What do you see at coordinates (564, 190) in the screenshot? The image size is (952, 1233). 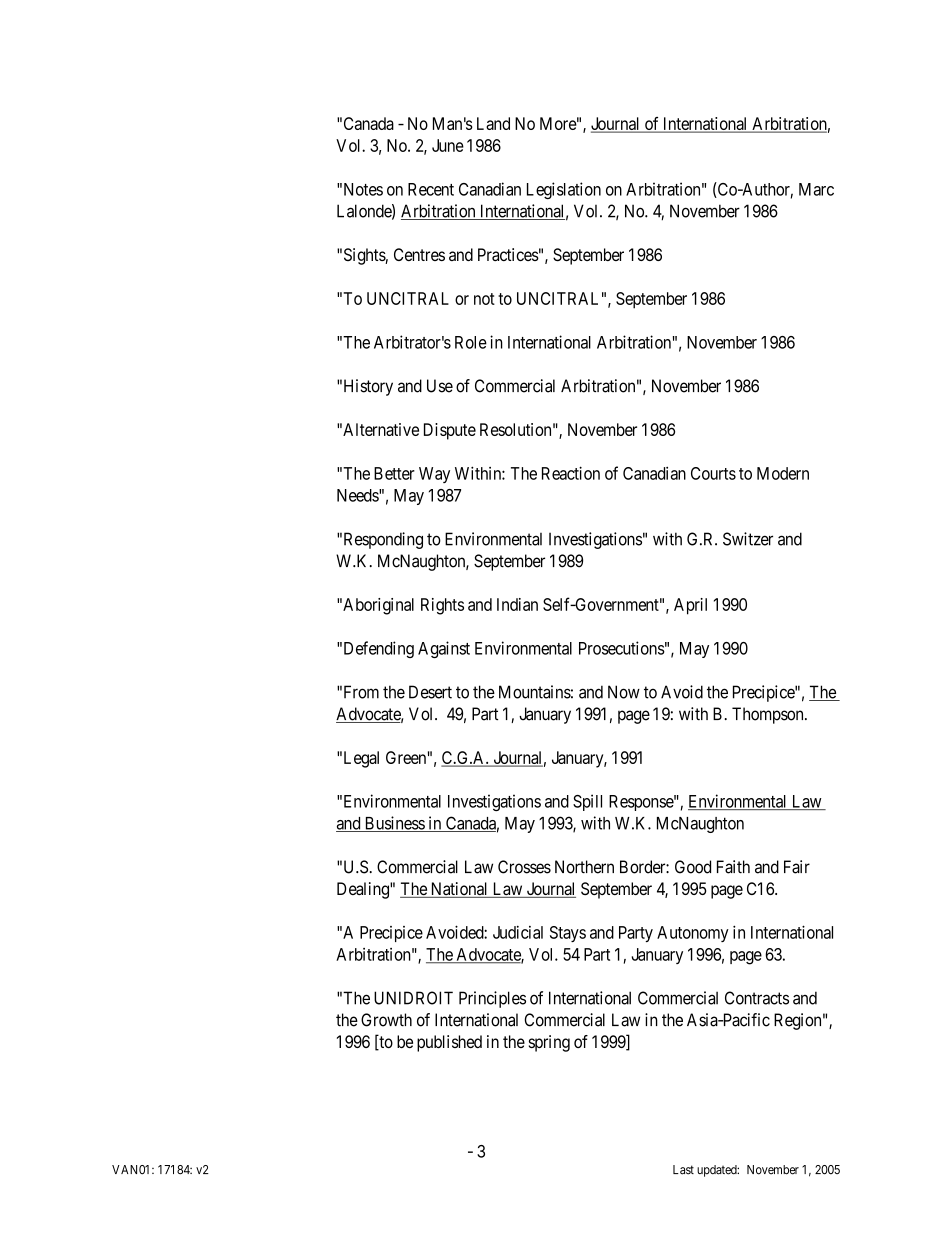 I see `Legislation` at bounding box center [564, 190].
